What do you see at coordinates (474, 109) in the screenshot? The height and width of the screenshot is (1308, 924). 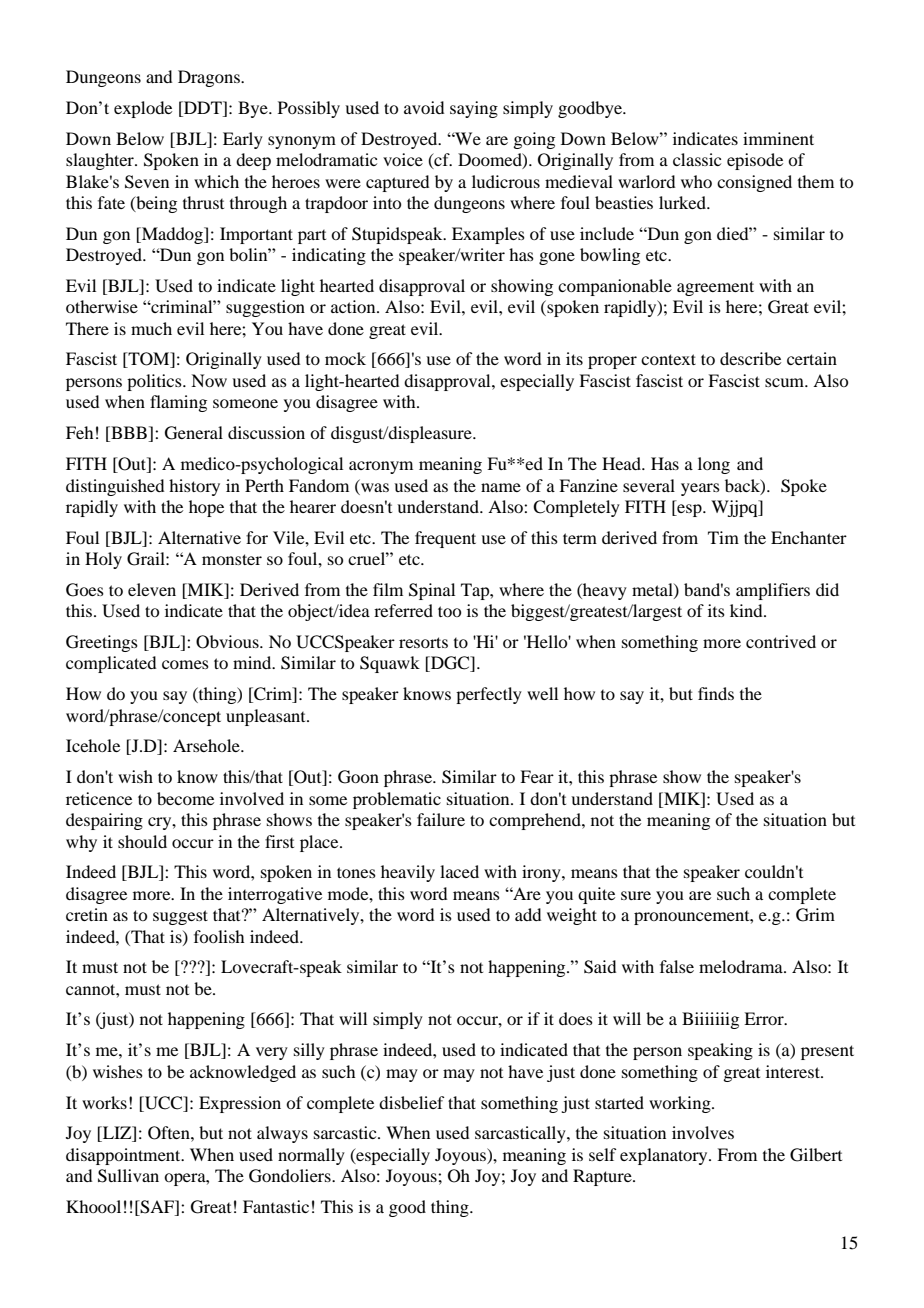 I see `saying` at bounding box center [474, 109].
